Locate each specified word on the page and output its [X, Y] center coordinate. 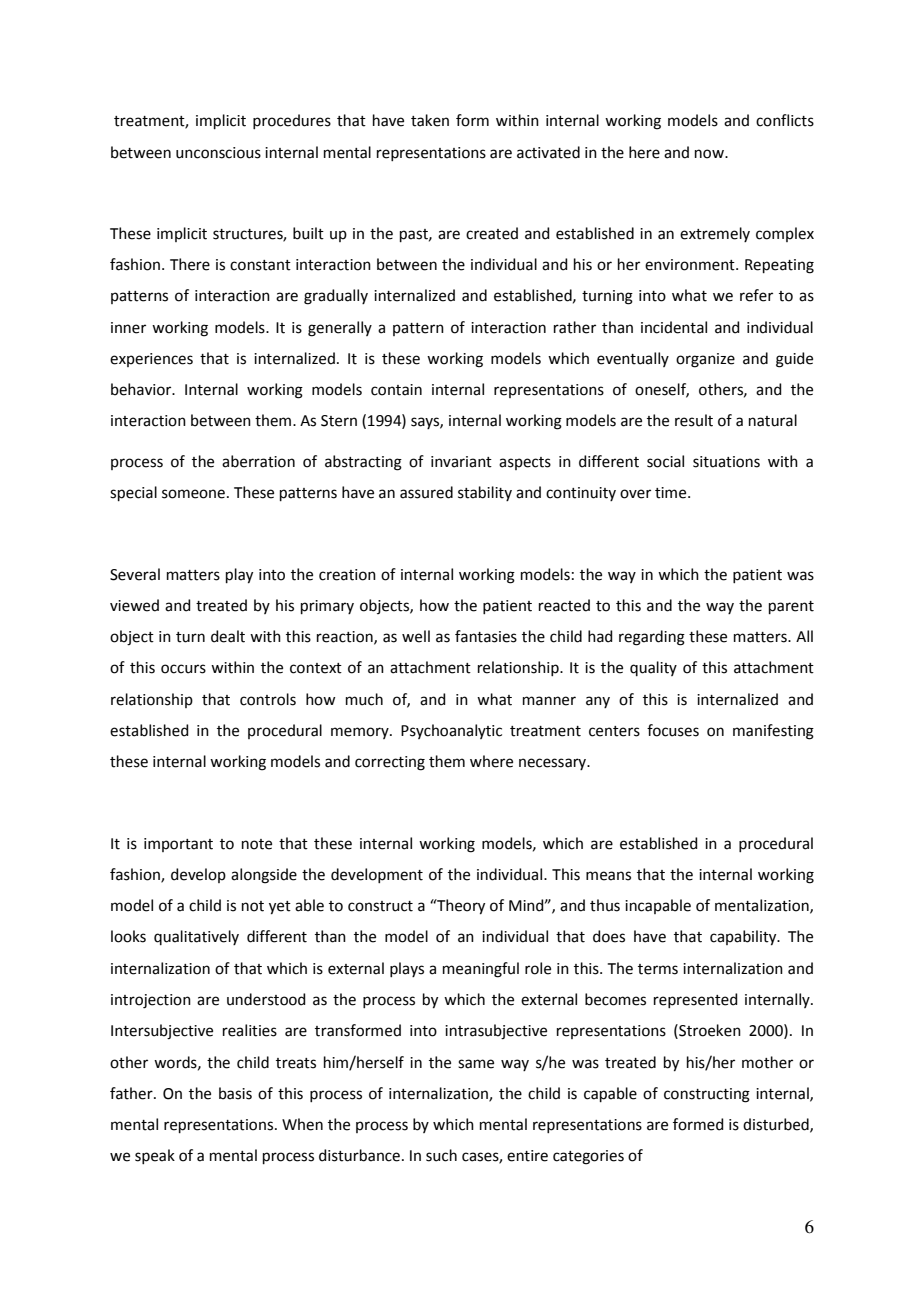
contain [396, 390]
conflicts [785, 120]
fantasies [486, 636]
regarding [652, 638]
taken [430, 120]
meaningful [481, 970]
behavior [142, 389]
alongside [264, 876]
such [441, 1155]
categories [588, 1157]
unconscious [218, 153]
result [694, 420]
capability [744, 938]
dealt [228, 636]
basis [235, 1093]
